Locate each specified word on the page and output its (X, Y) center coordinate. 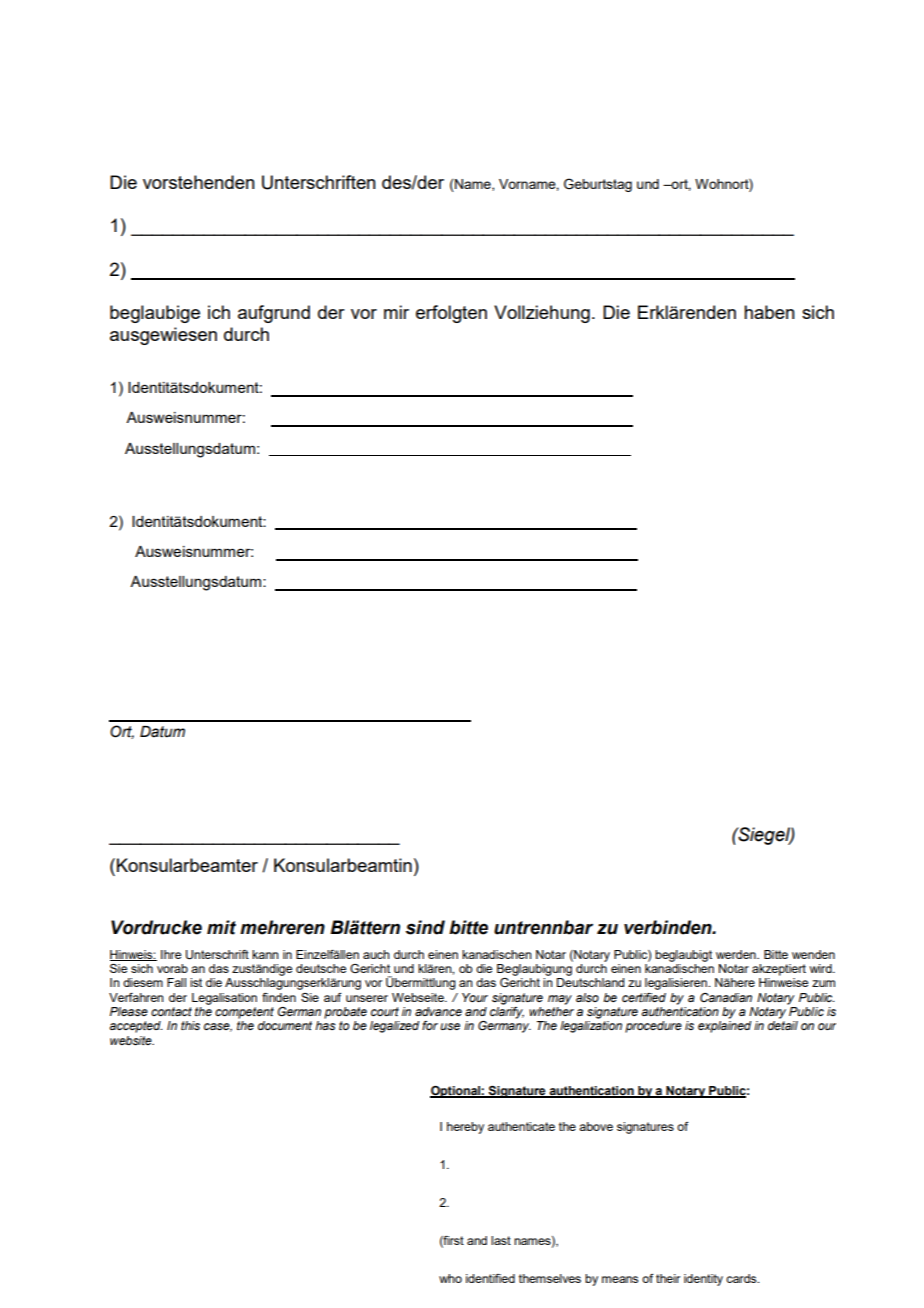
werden (737, 954)
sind (425, 927)
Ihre (171, 954)
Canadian (726, 997)
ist (196, 982)
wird (822, 968)
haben (769, 312)
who (450, 1278)
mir (396, 312)
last (501, 1240)
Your (475, 997)
